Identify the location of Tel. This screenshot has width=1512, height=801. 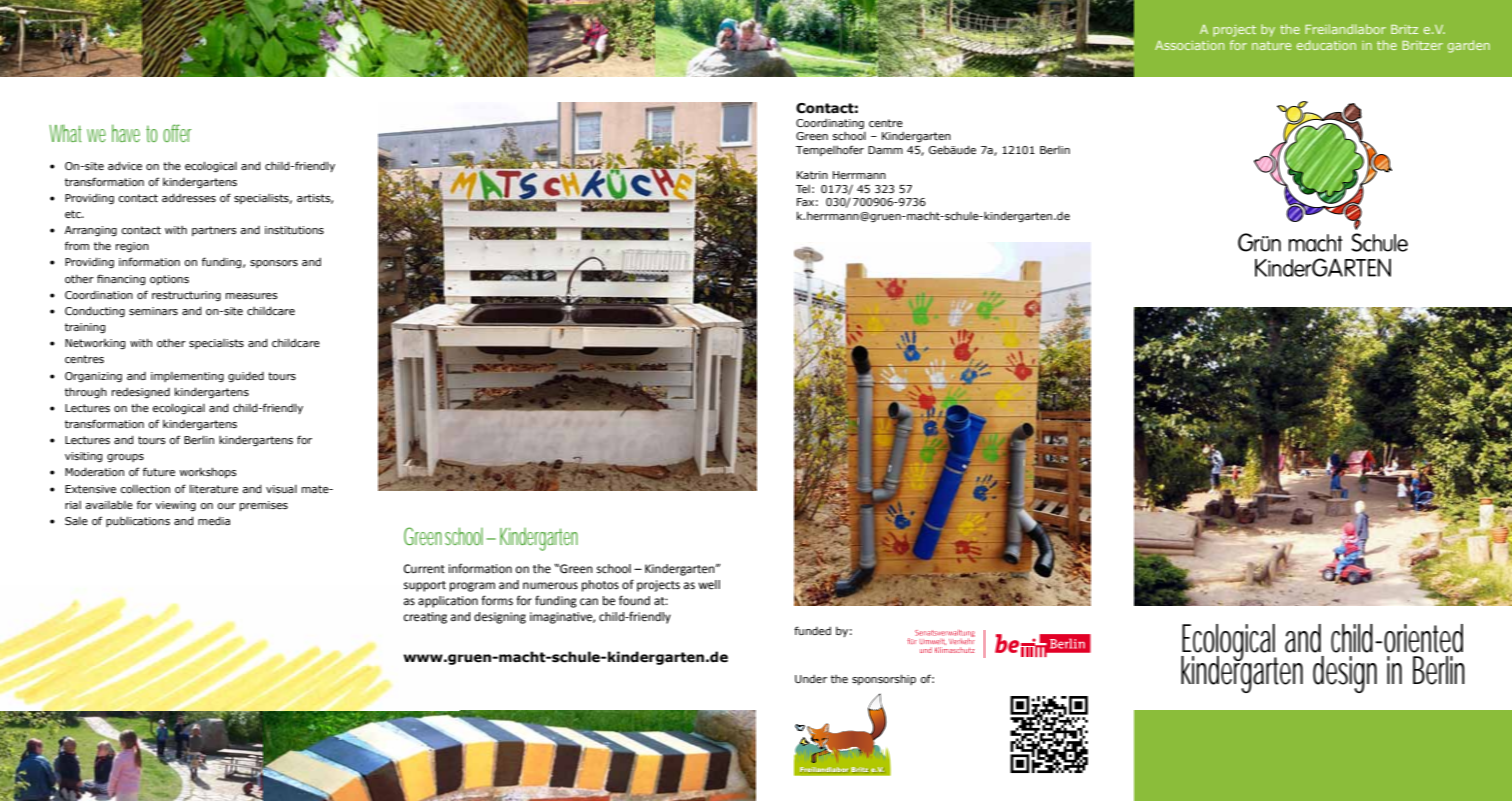
(803, 189).
